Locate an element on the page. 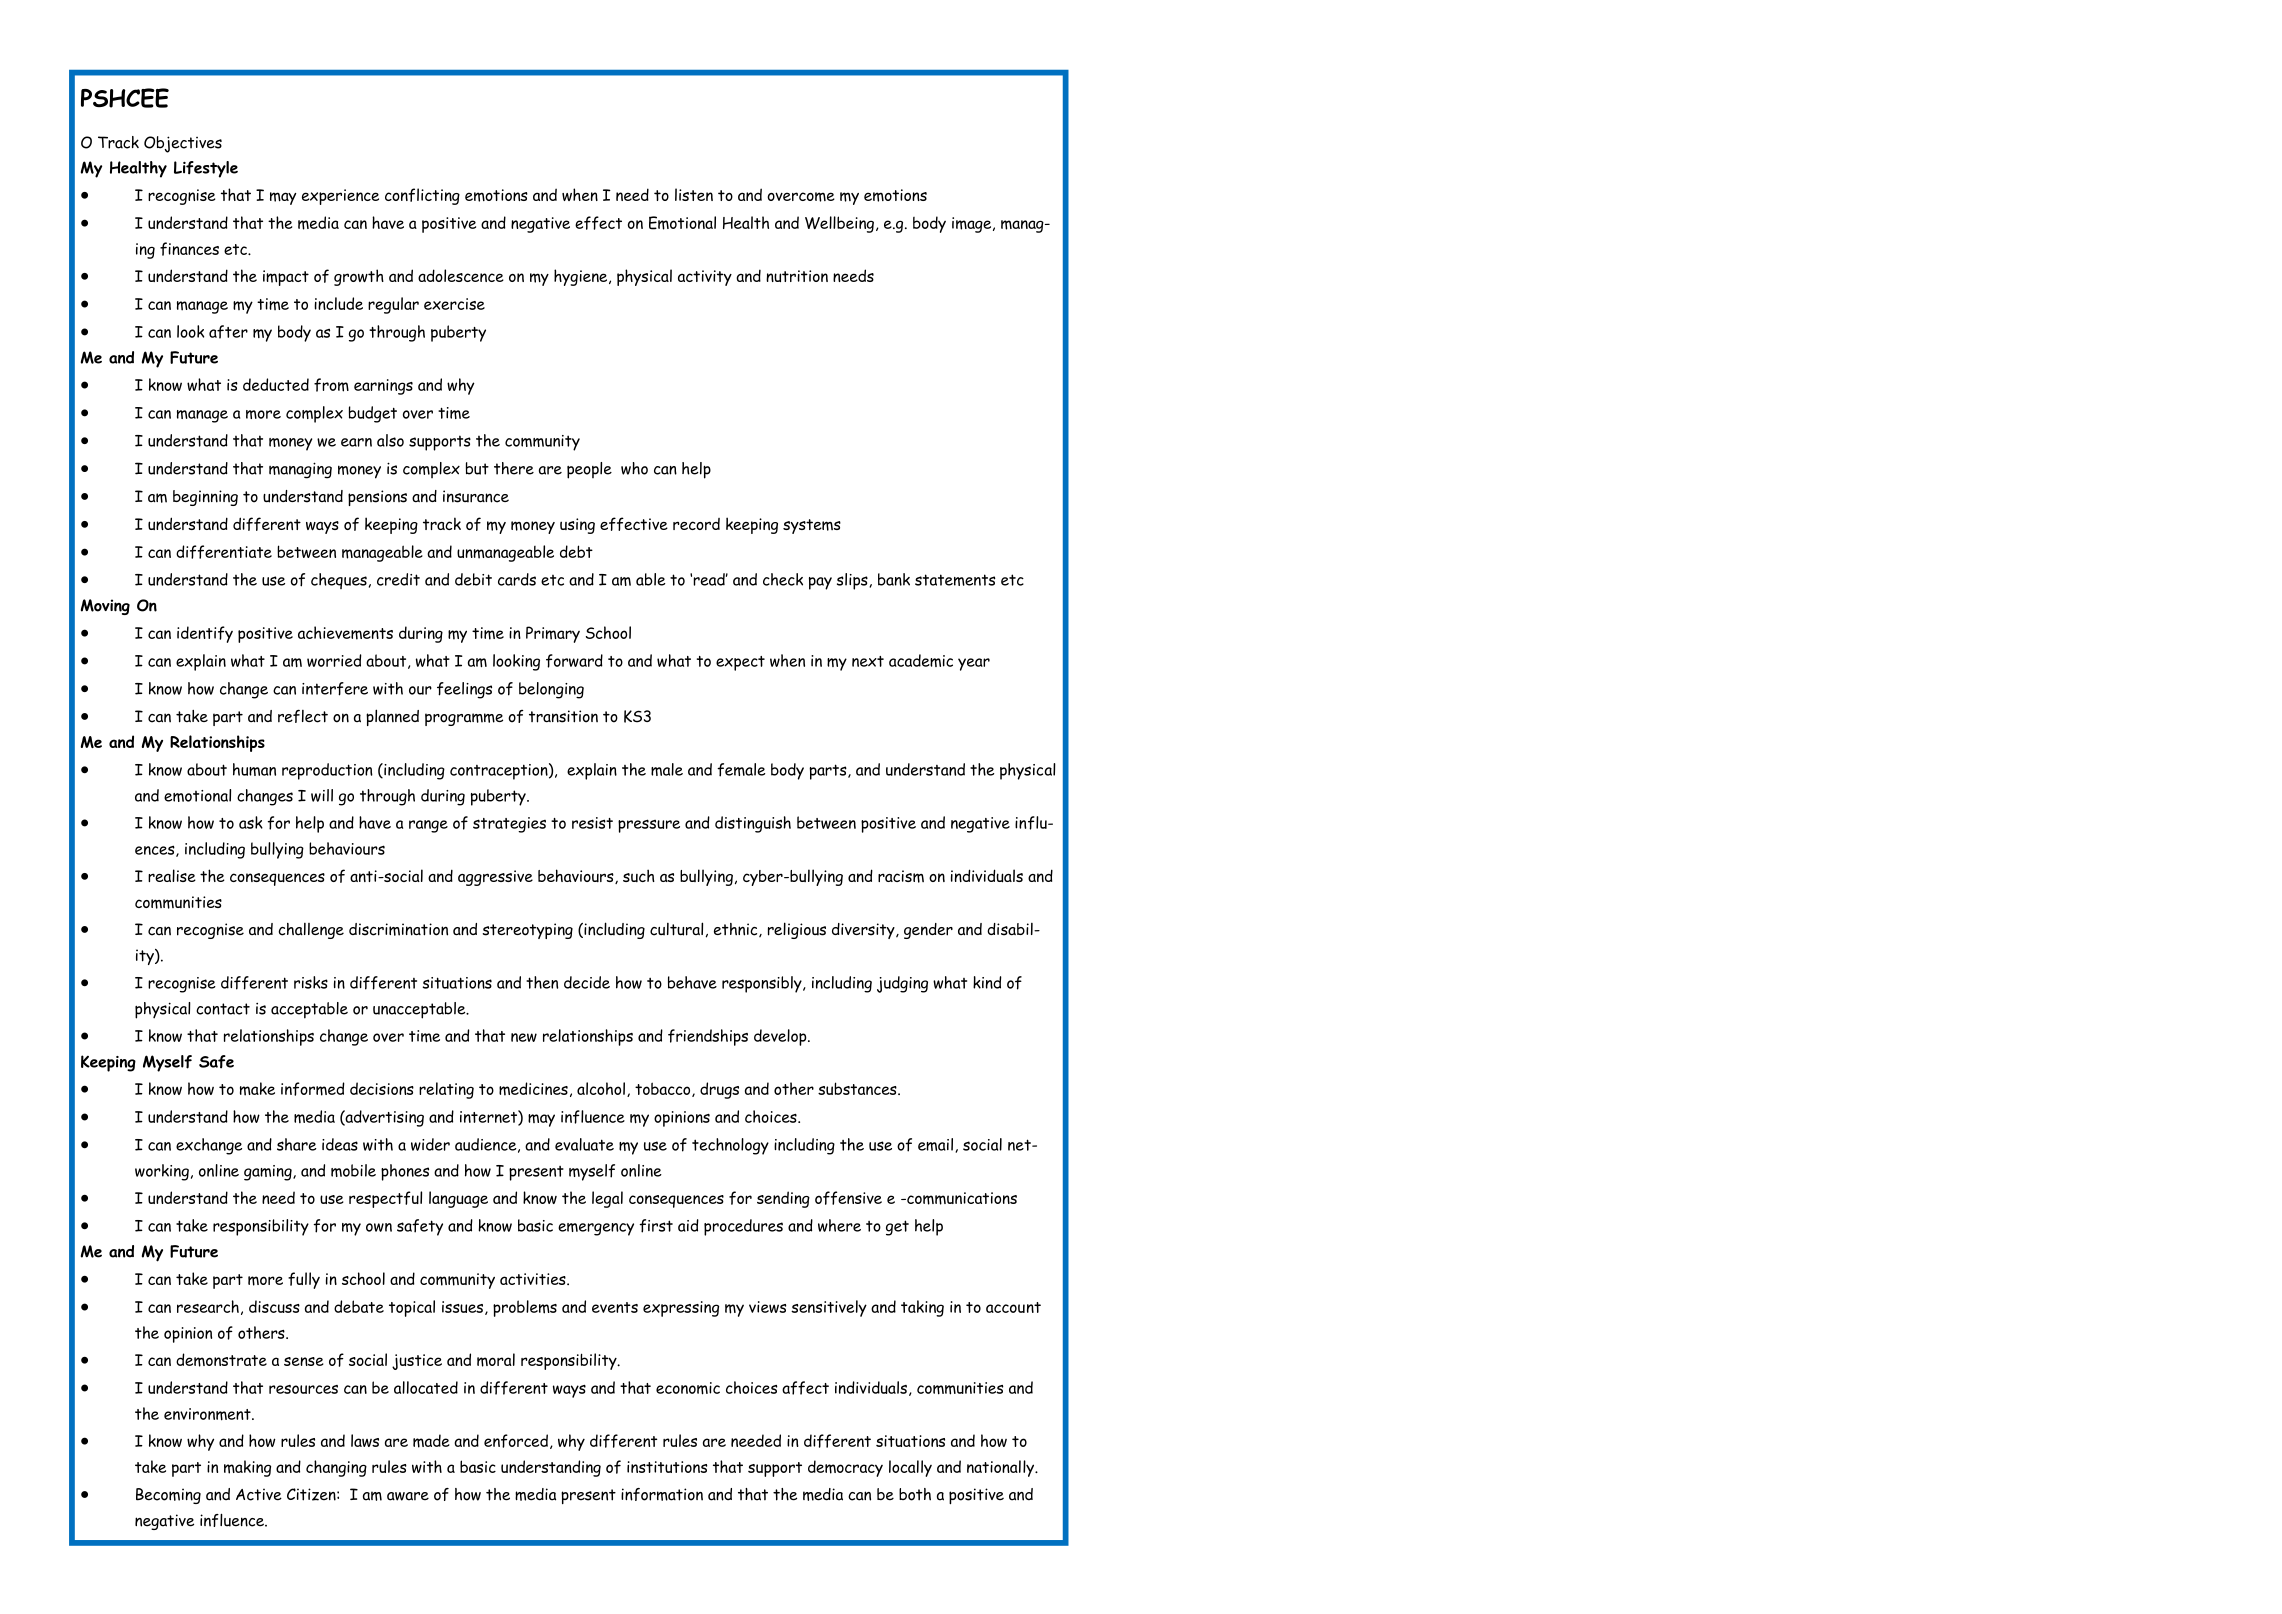 The height and width of the page is (1614, 2282). hygiene is located at coordinates (582, 277).
